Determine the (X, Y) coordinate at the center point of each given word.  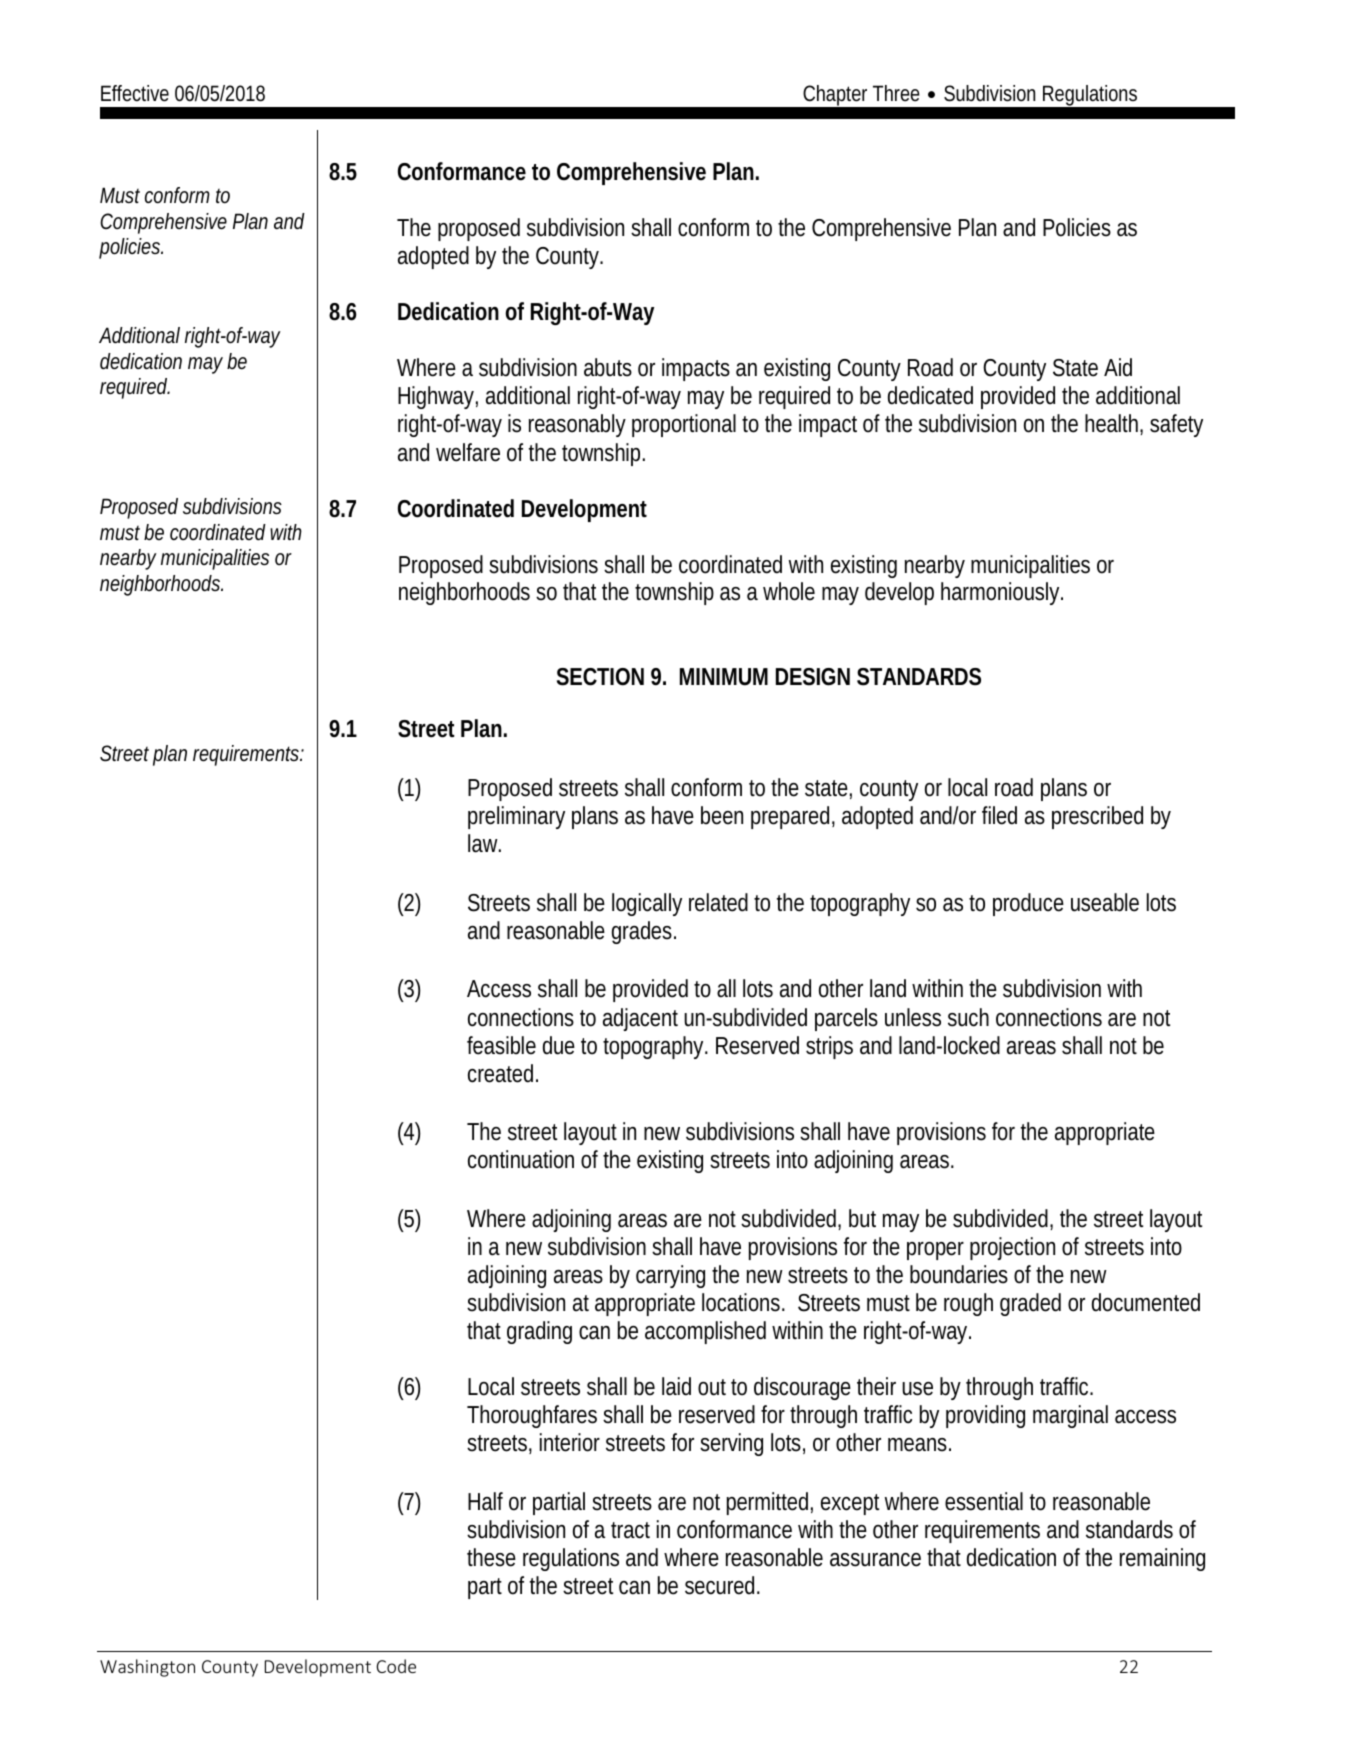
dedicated (930, 395)
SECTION (600, 677)
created (503, 1073)
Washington (147, 1668)
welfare (468, 452)
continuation (521, 1159)
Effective (135, 93)
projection (1012, 1248)
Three (896, 93)
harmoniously (1002, 593)
